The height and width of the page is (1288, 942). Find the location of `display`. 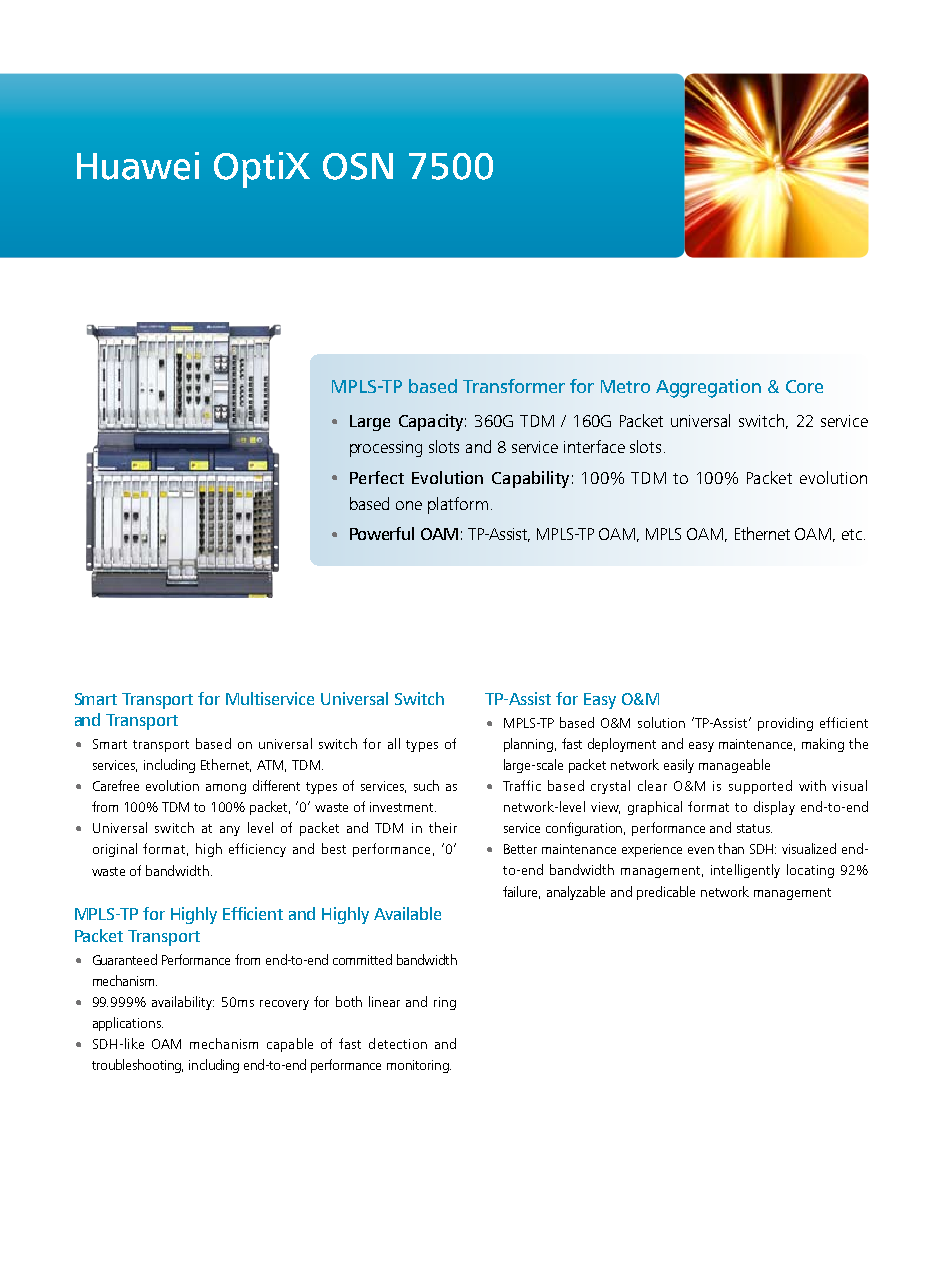

display is located at coordinates (774, 808).
